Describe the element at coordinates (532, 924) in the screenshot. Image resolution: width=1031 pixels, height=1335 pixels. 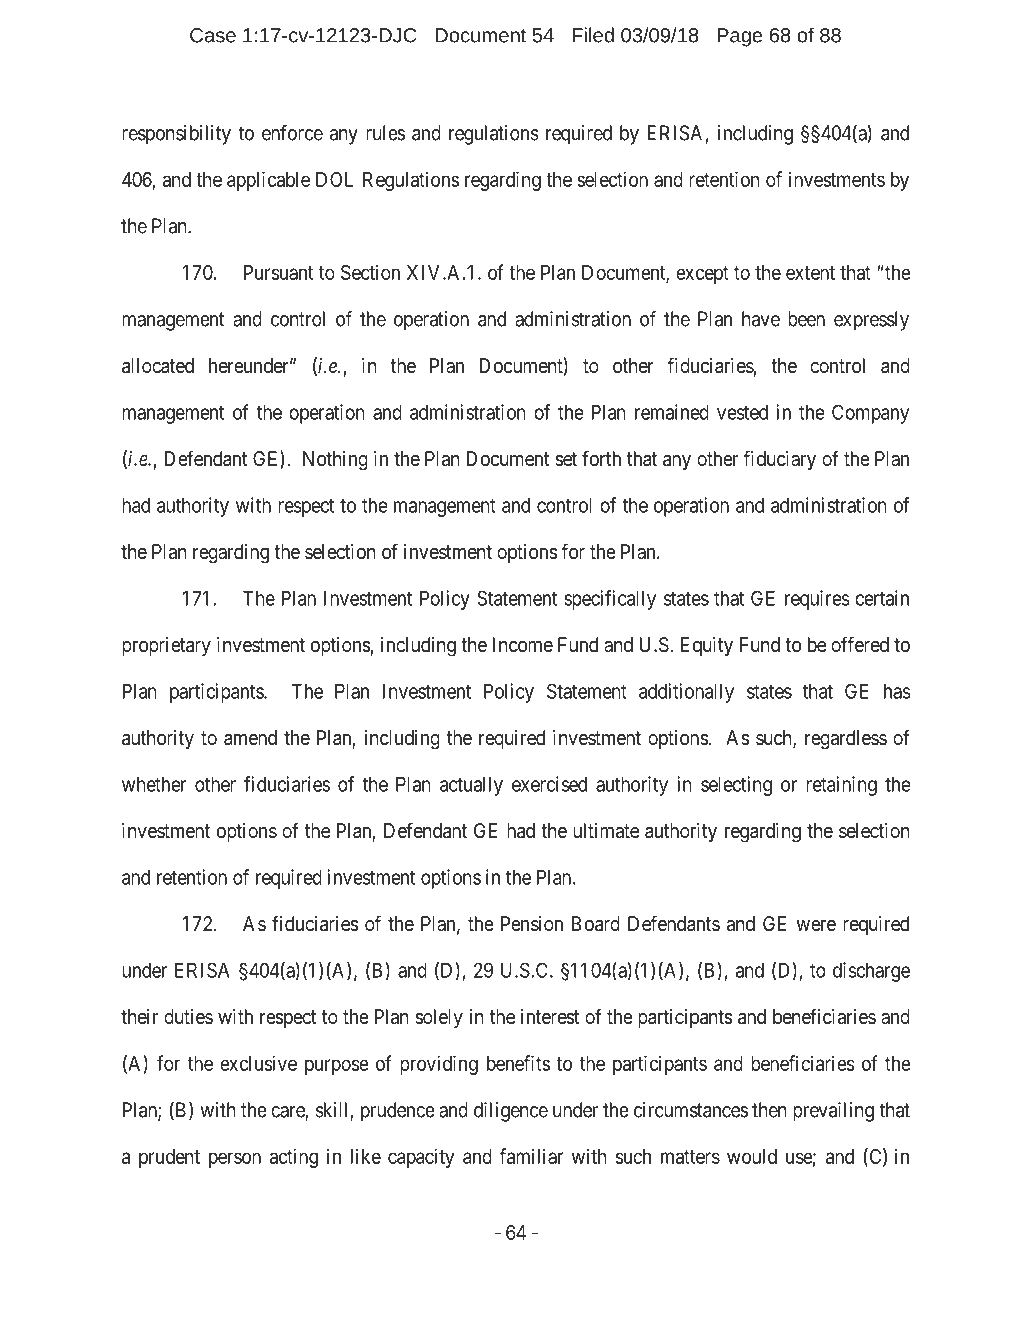
I see `Pension` at that location.
